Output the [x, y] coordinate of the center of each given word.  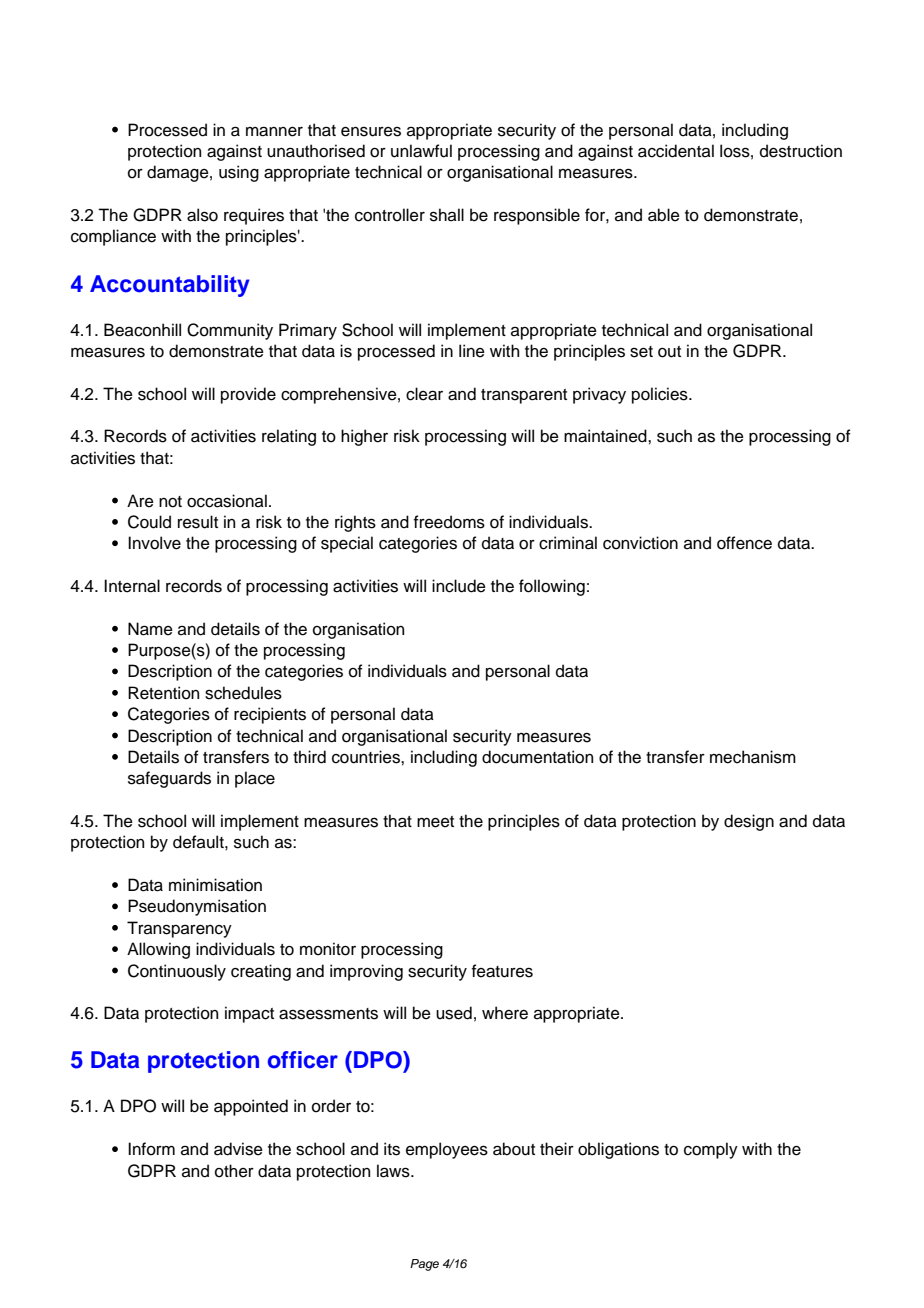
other [234, 1171]
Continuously [177, 972]
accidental [676, 151]
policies [661, 395]
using [239, 173]
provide [248, 395]
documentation [537, 757]
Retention [163, 693]
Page [424, 1265]
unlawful [421, 151]
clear [424, 394]
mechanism [753, 757]
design [749, 822]
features [502, 971]
